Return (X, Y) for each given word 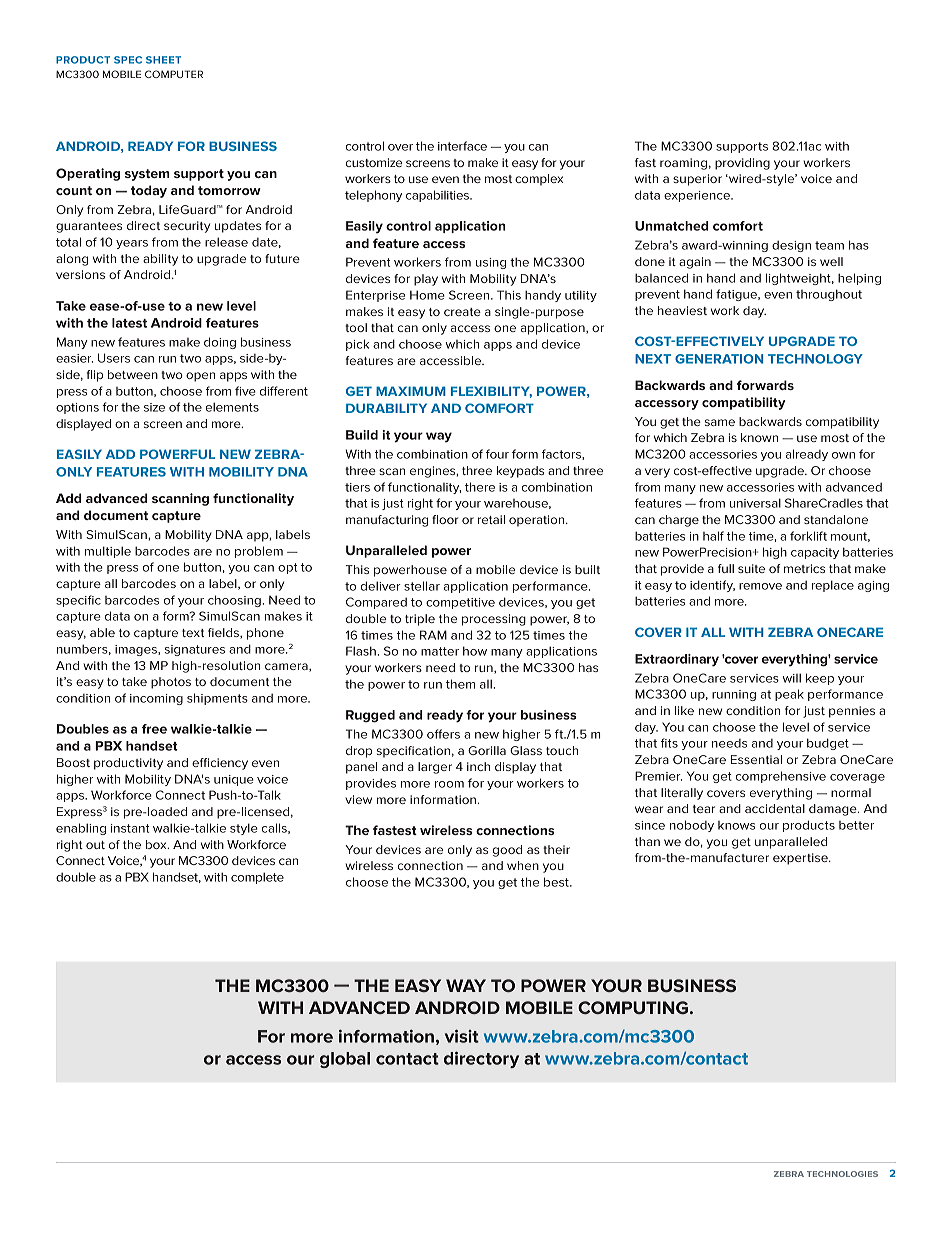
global (345, 1060)
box (157, 844)
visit (462, 1036)
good (507, 851)
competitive (460, 603)
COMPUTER (174, 74)
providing (742, 164)
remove (760, 586)
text (193, 633)
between (133, 374)
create (462, 312)
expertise (801, 859)
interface (462, 146)
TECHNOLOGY (815, 359)
